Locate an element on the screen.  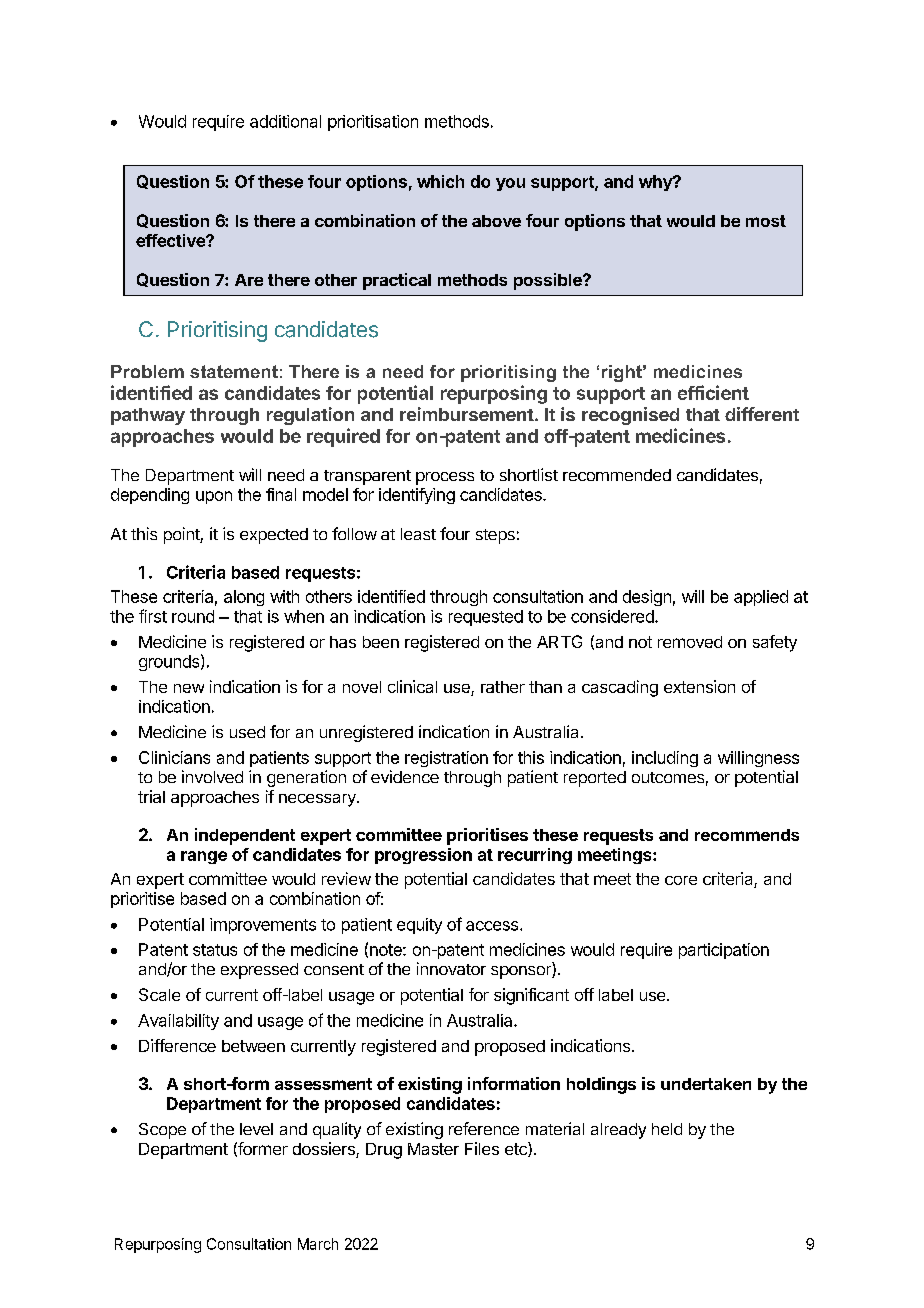
extension is located at coordinates (699, 686).
